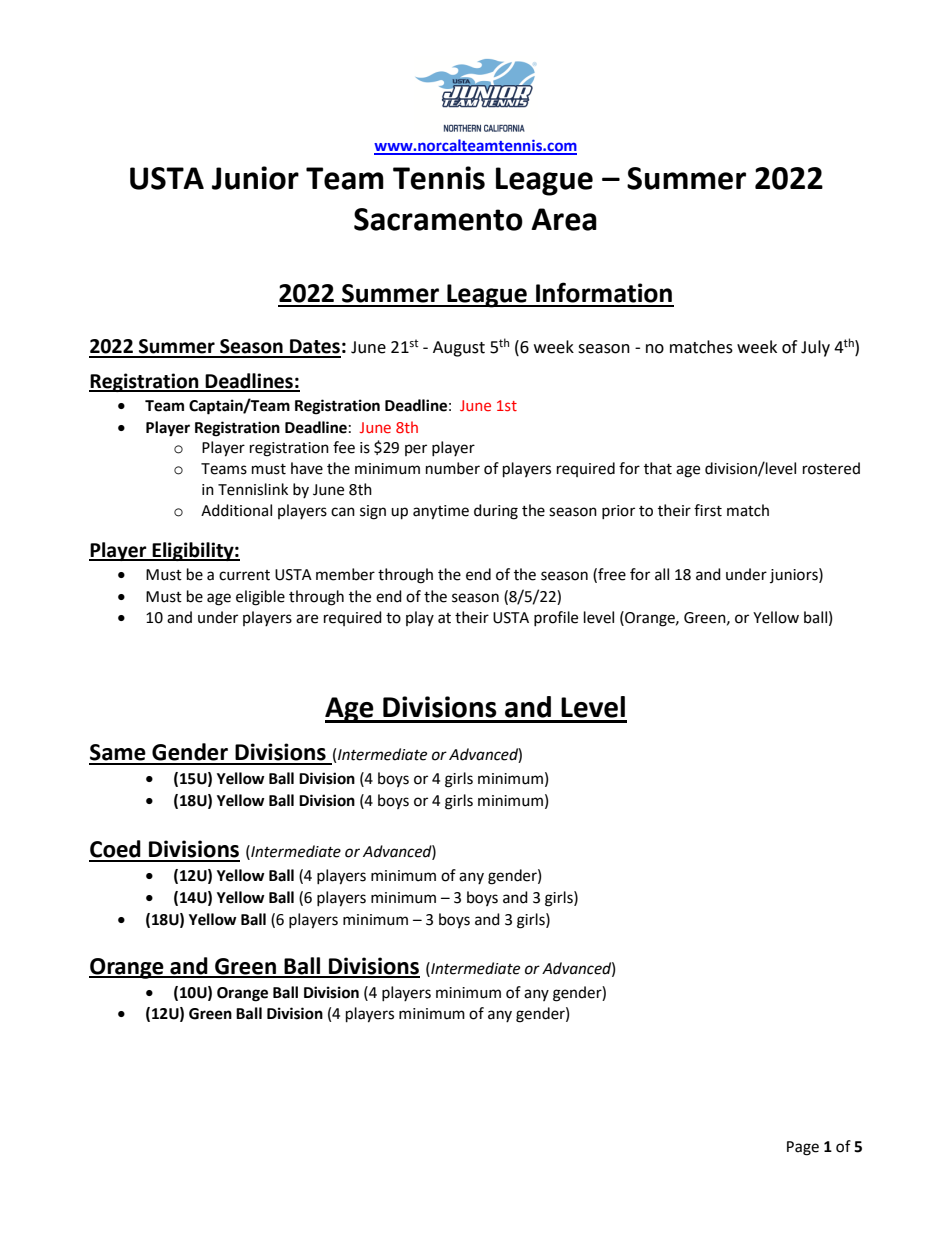  I want to click on Page, so click(803, 1148).
